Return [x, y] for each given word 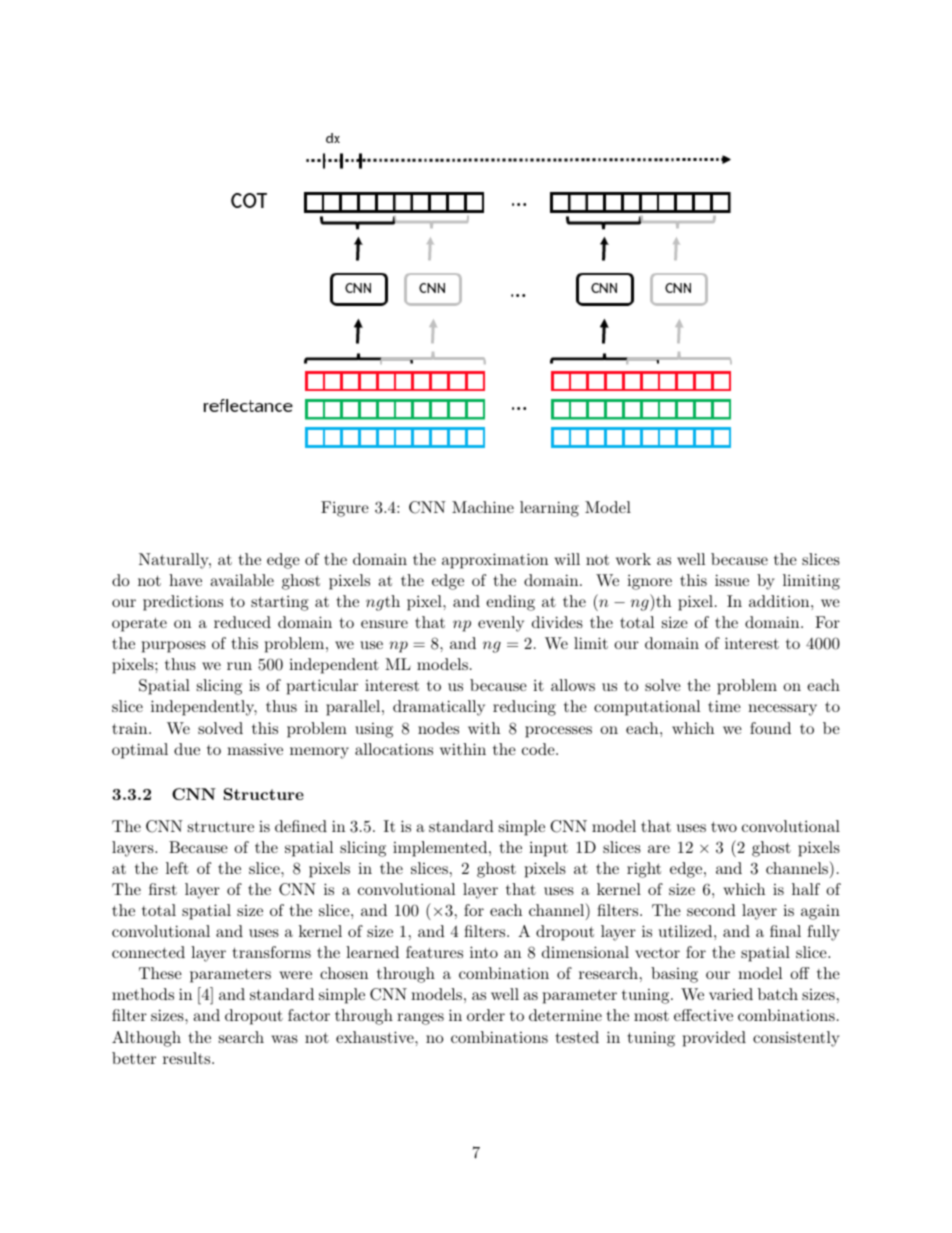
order [486, 1015]
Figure [345, 509]
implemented [440, 849]
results [188, 1058]
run [239, 666]
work [633, 559]
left [177, 868]
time [724, 706]
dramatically [439, 708]
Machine [483, 507]
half [806, 889]
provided [714, 1039]
